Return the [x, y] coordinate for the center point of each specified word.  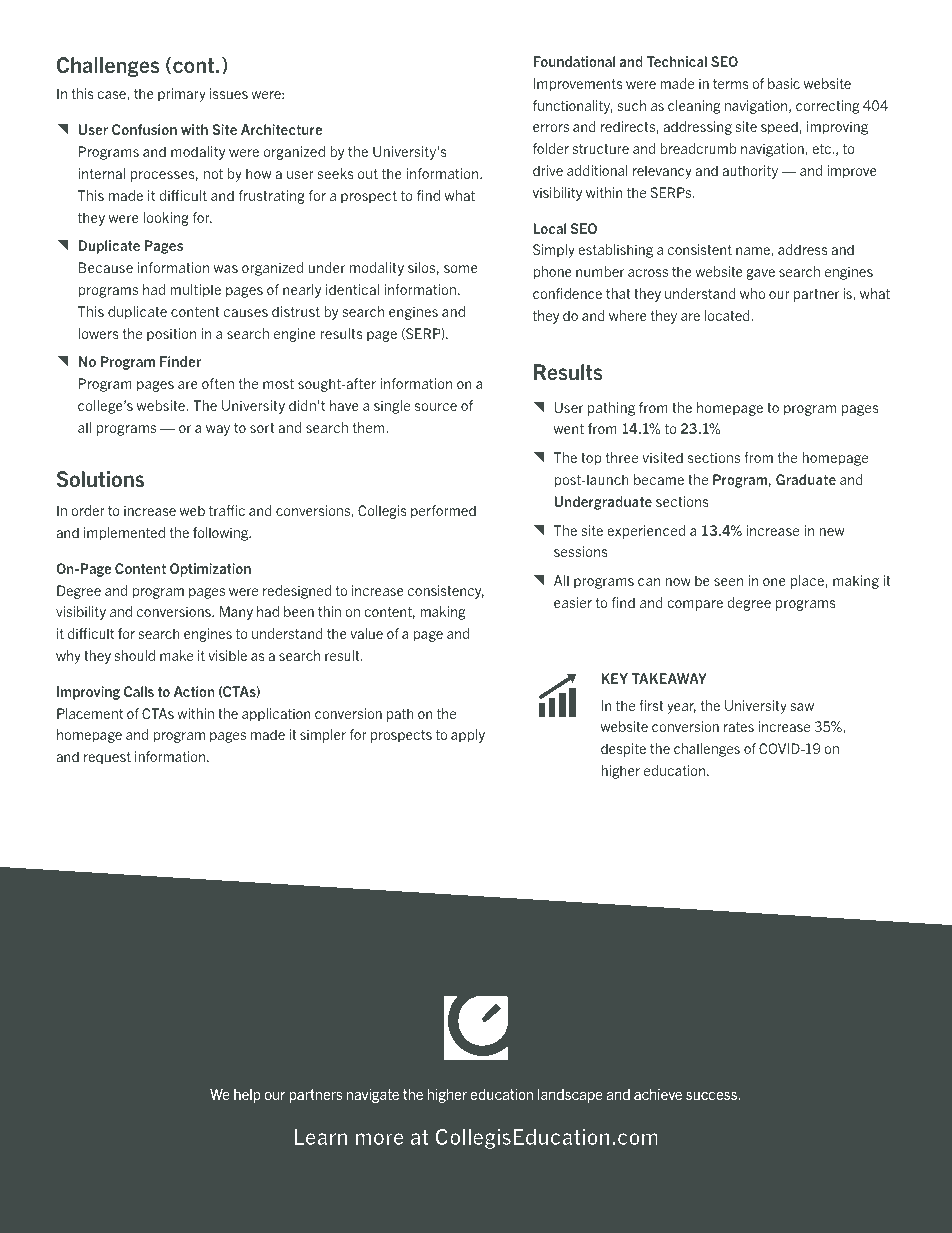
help [247, 1096]
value [366, 633]
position [171, 335]
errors [551, 128]
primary [182, 95]
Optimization [210, 570]
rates [739, 727]
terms [731, 84]
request [107, 758]
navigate [373, 1096]
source [436, 407]
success [713, 1096]
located [728, 315]
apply [468, 736]
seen [728, 582]
